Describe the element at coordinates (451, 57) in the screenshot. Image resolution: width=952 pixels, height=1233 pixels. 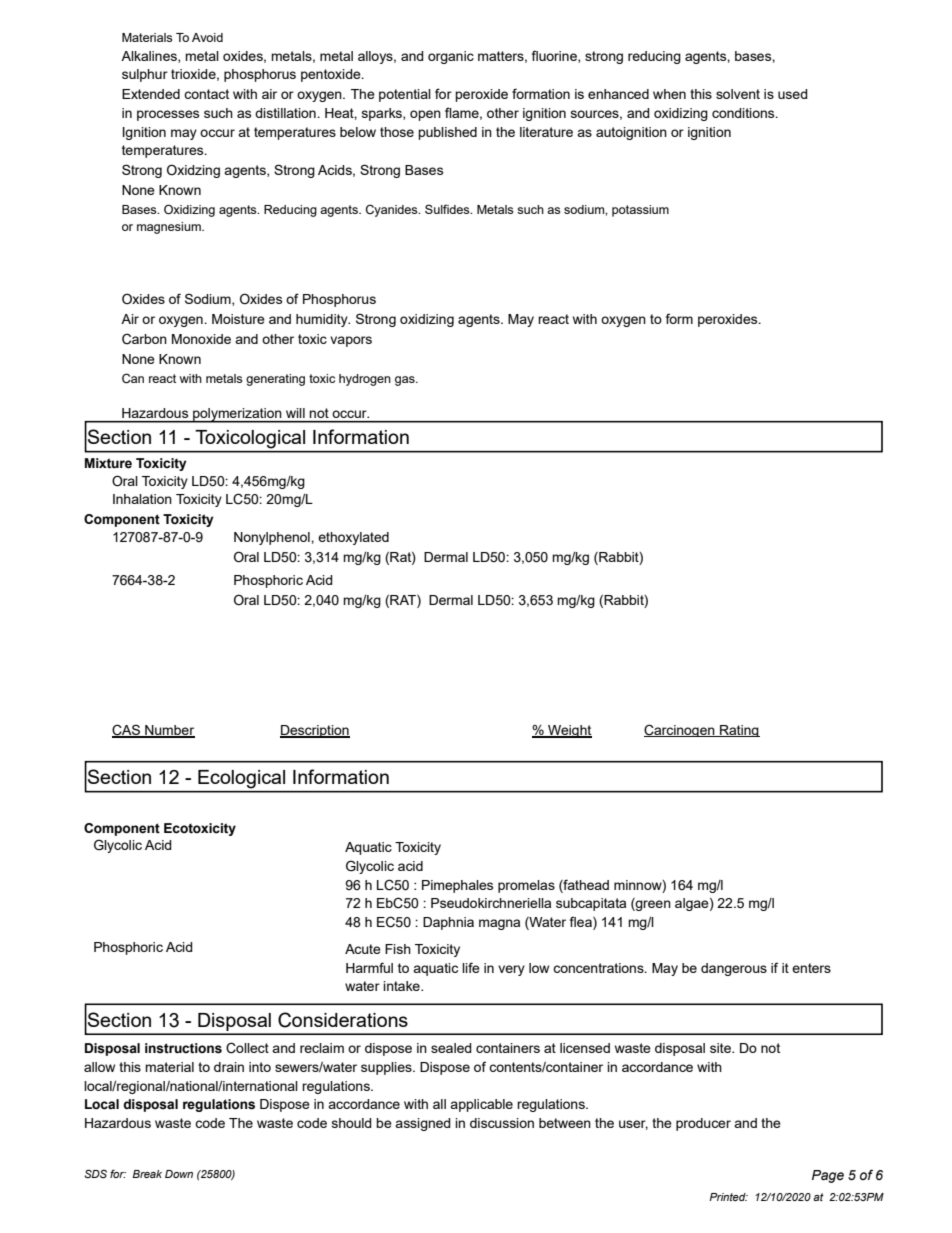
I see `organic` at that location.
